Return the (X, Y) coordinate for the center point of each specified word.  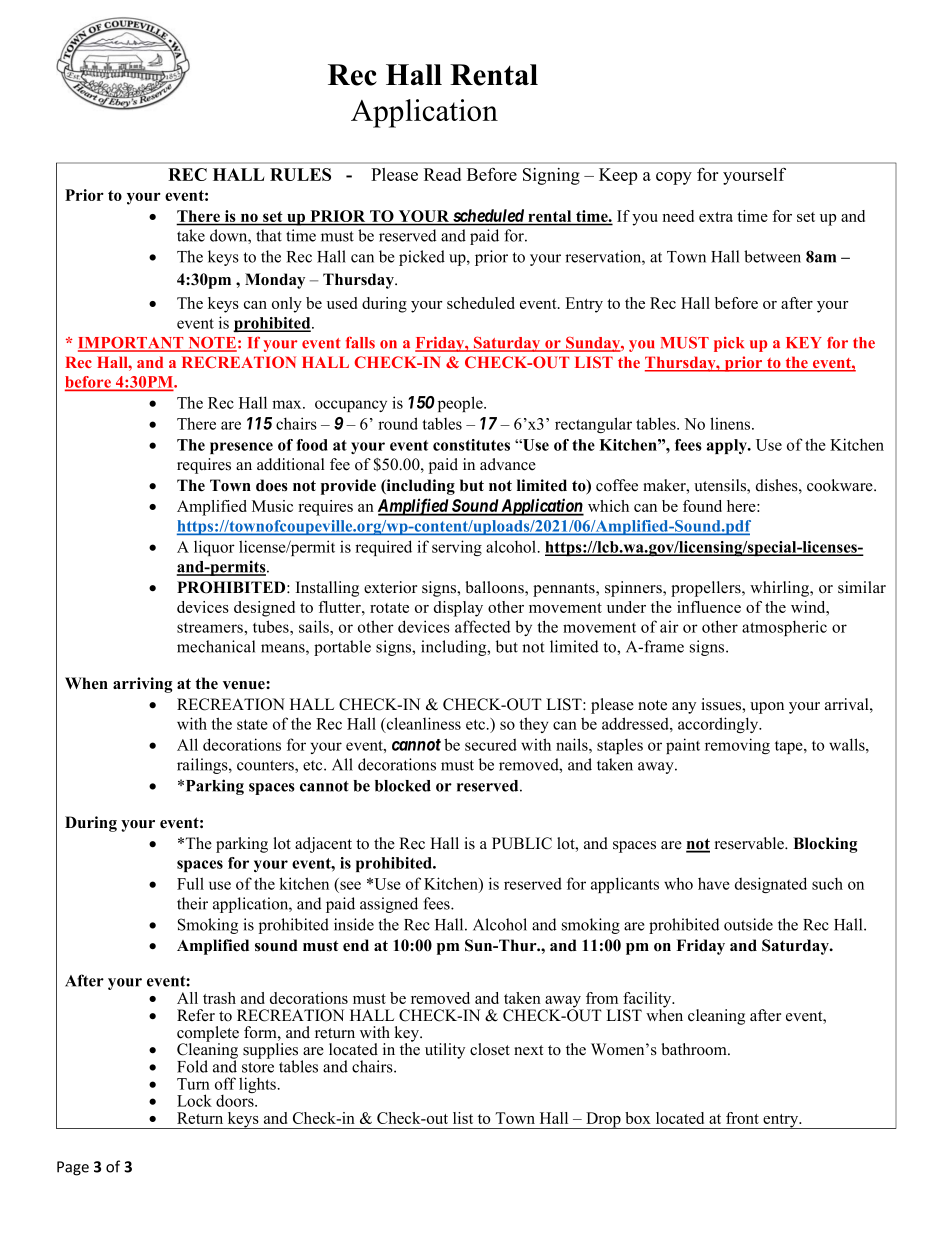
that (269, 235)
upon (767, 708)
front (742, 1118)
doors (236, 1099)
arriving (142, 685)
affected (482, 626)
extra (716, 217)
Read (442, 174)
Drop (603, 1120)
